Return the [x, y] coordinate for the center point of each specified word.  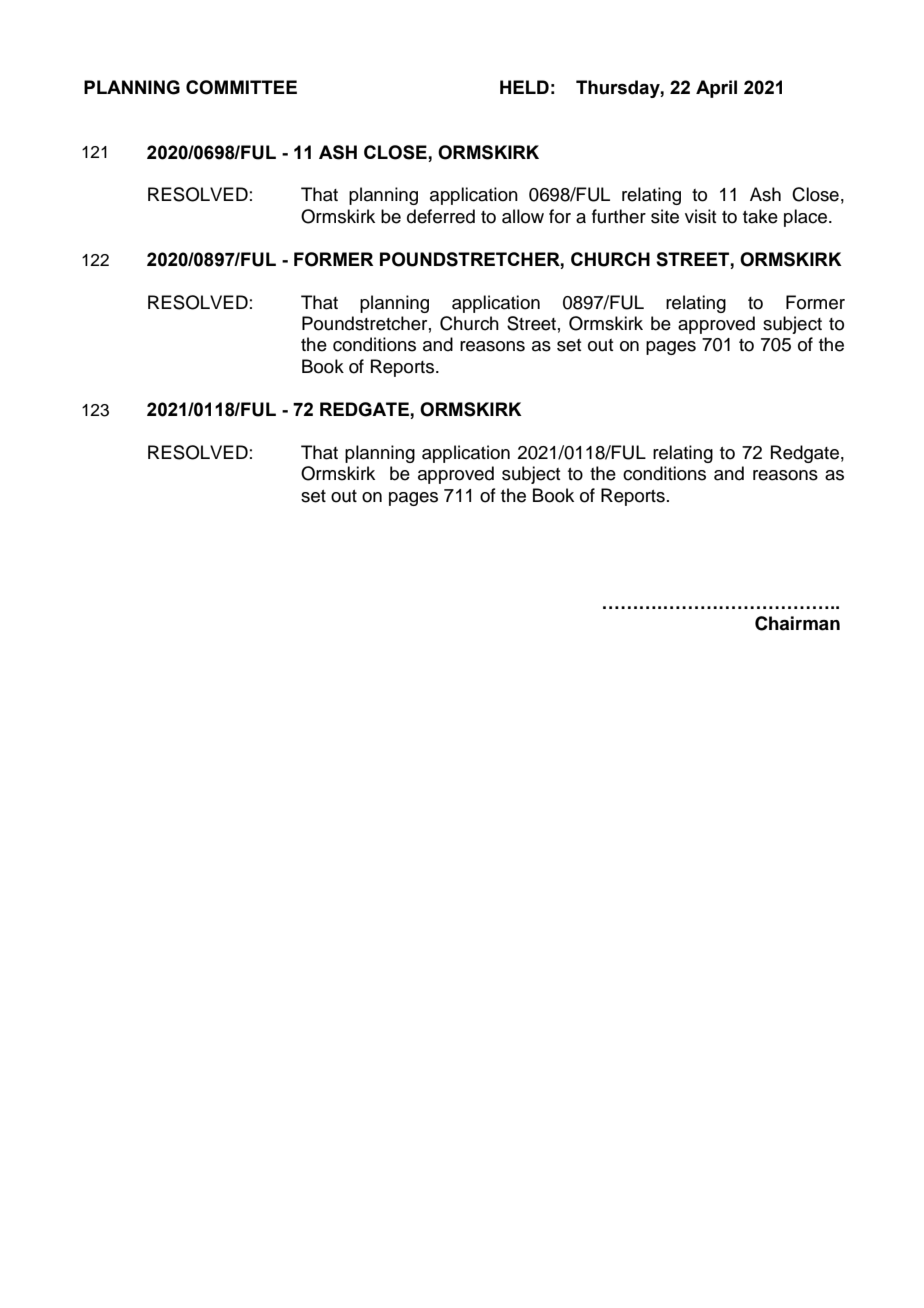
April [716, 89]
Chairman [797, 623]
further [619, 216]
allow [523, 216]
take [760, 216]
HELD [524, 87]
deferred [441, 216]
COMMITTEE [241, 87]
